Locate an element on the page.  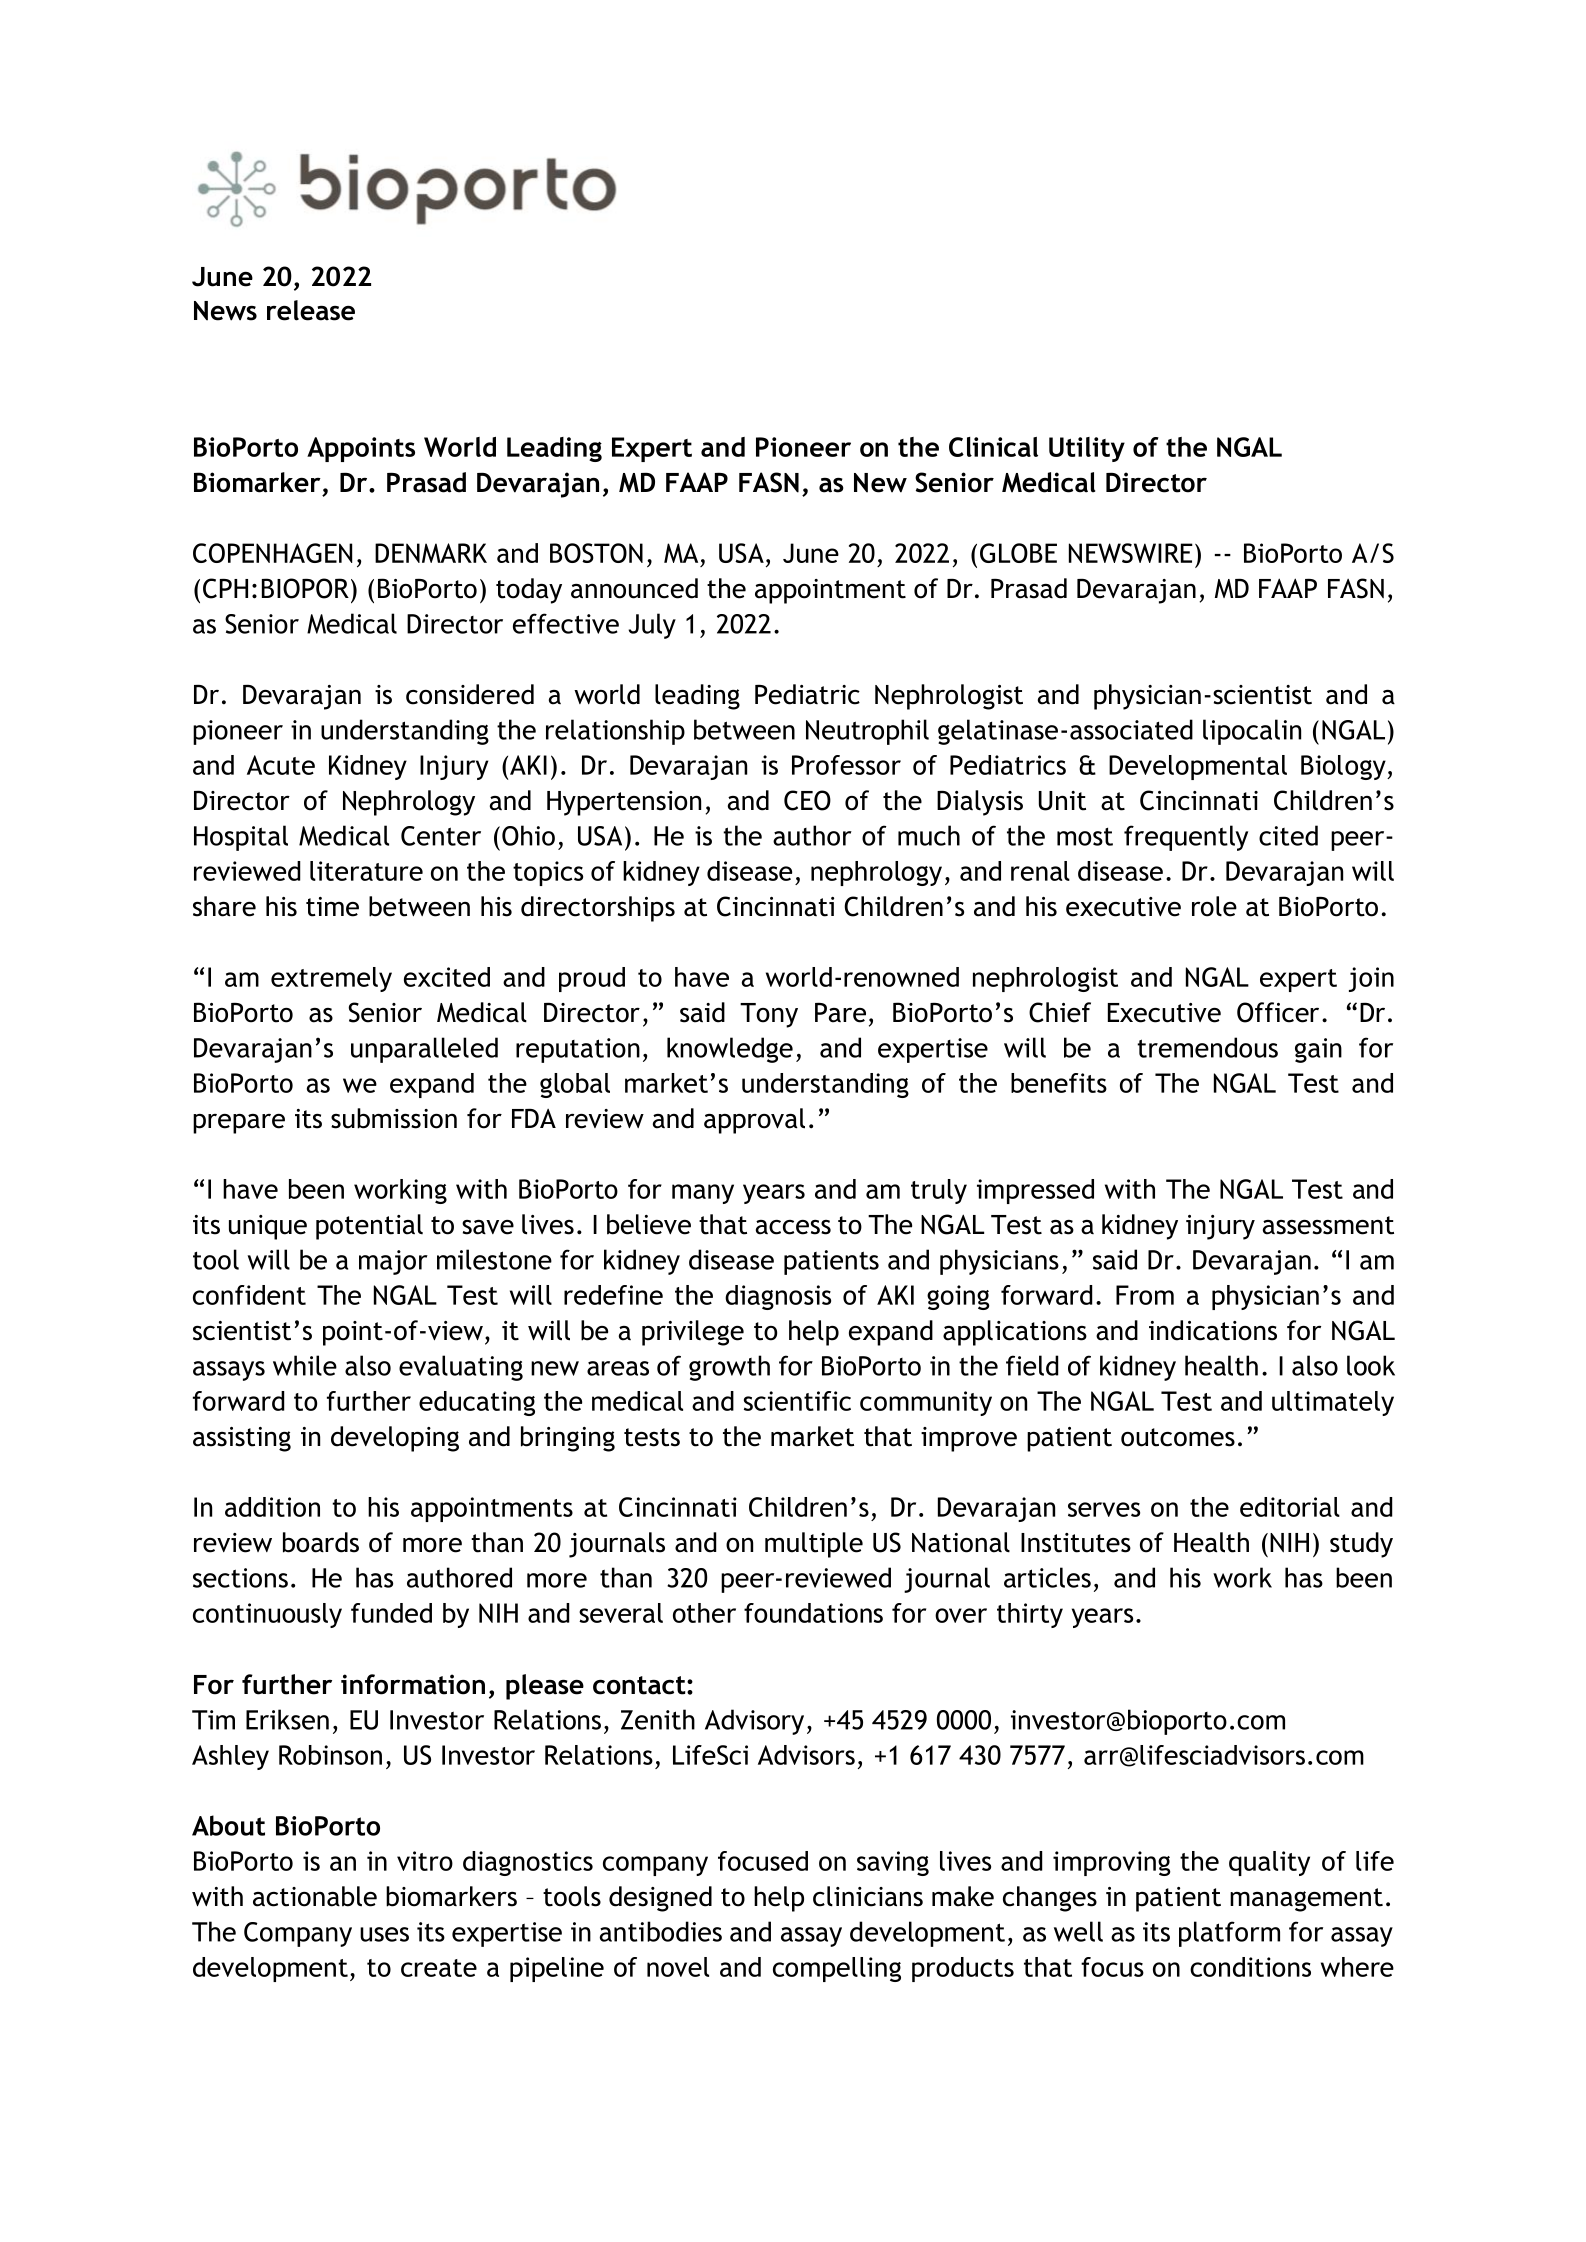
uses is located at coordinates (384, 1934).
